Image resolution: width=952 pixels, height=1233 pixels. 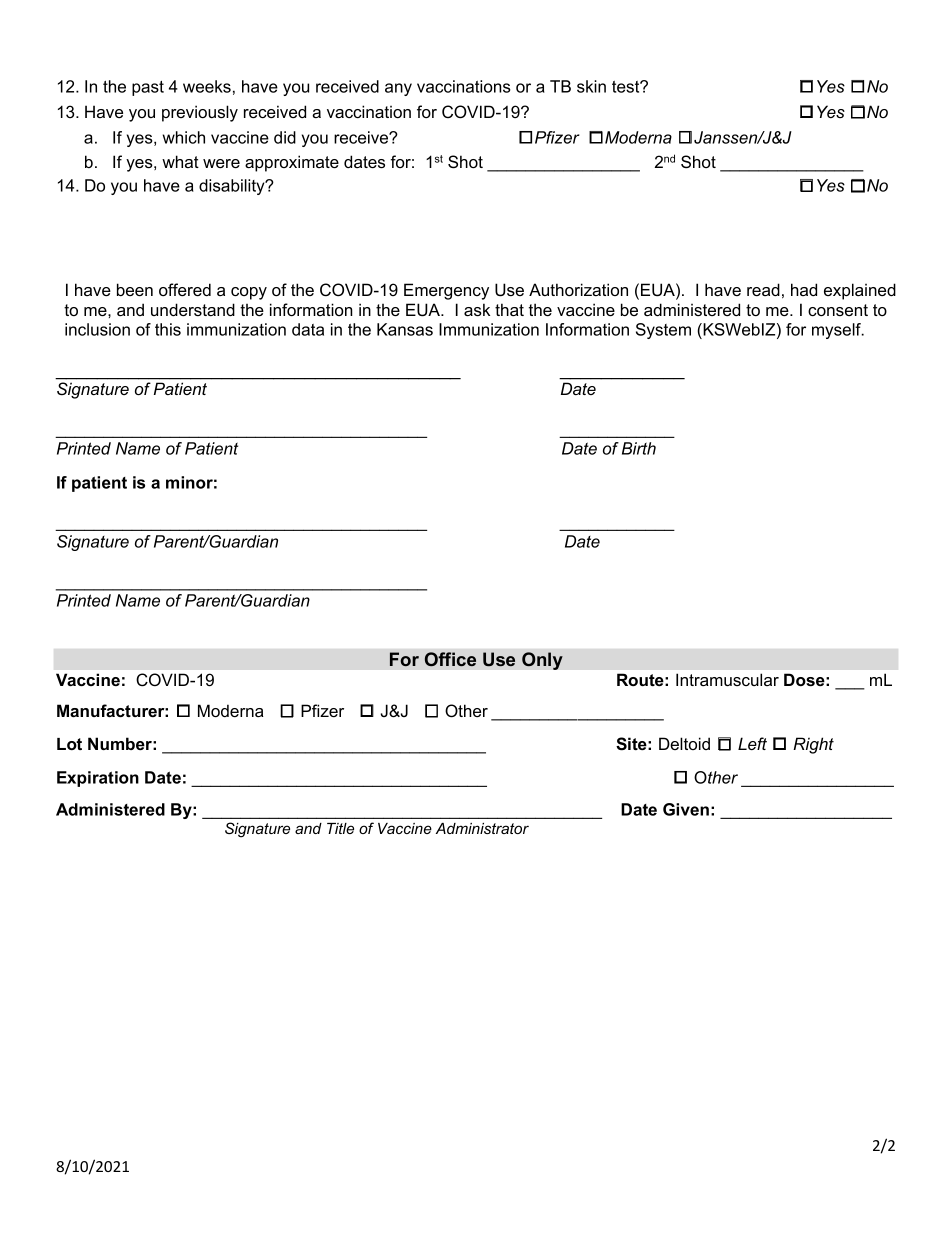 I want to click on this, so click(x=168, y=329).
